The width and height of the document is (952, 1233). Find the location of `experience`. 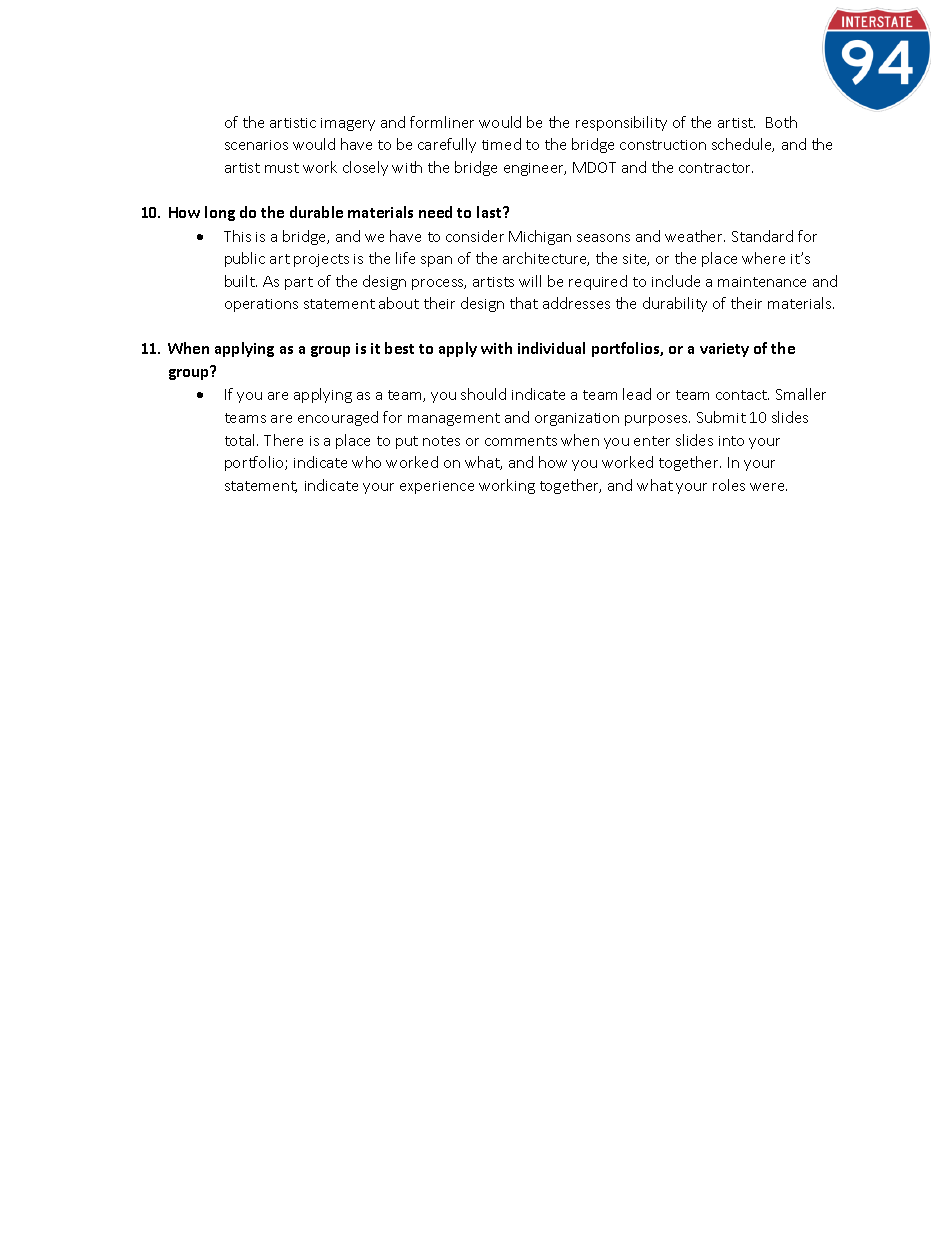

experience is located at coordinates (437, 487).
